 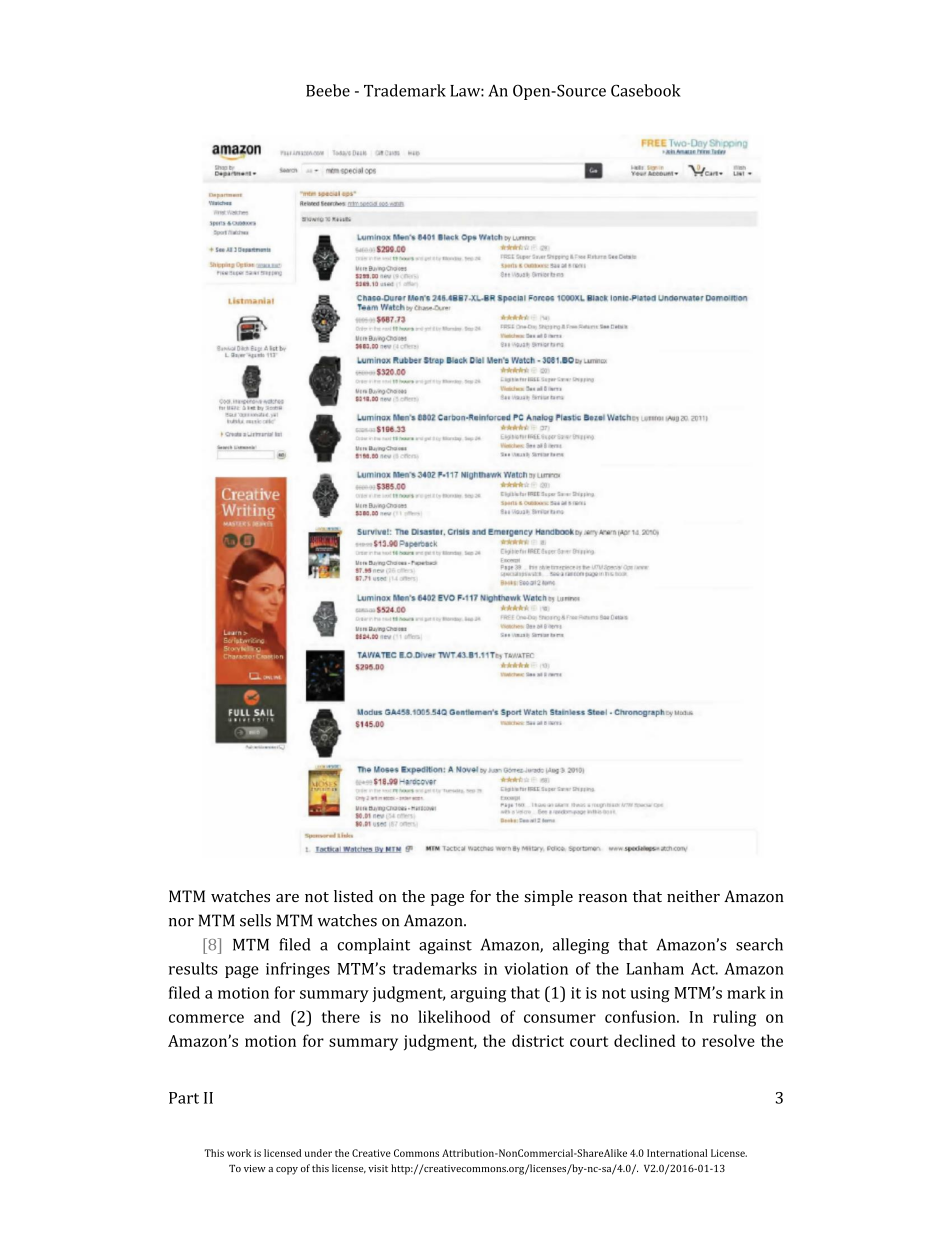 What do you see at coordinates (353, 896) in the document?
I see `listed` at bounding box center [353, 896].
